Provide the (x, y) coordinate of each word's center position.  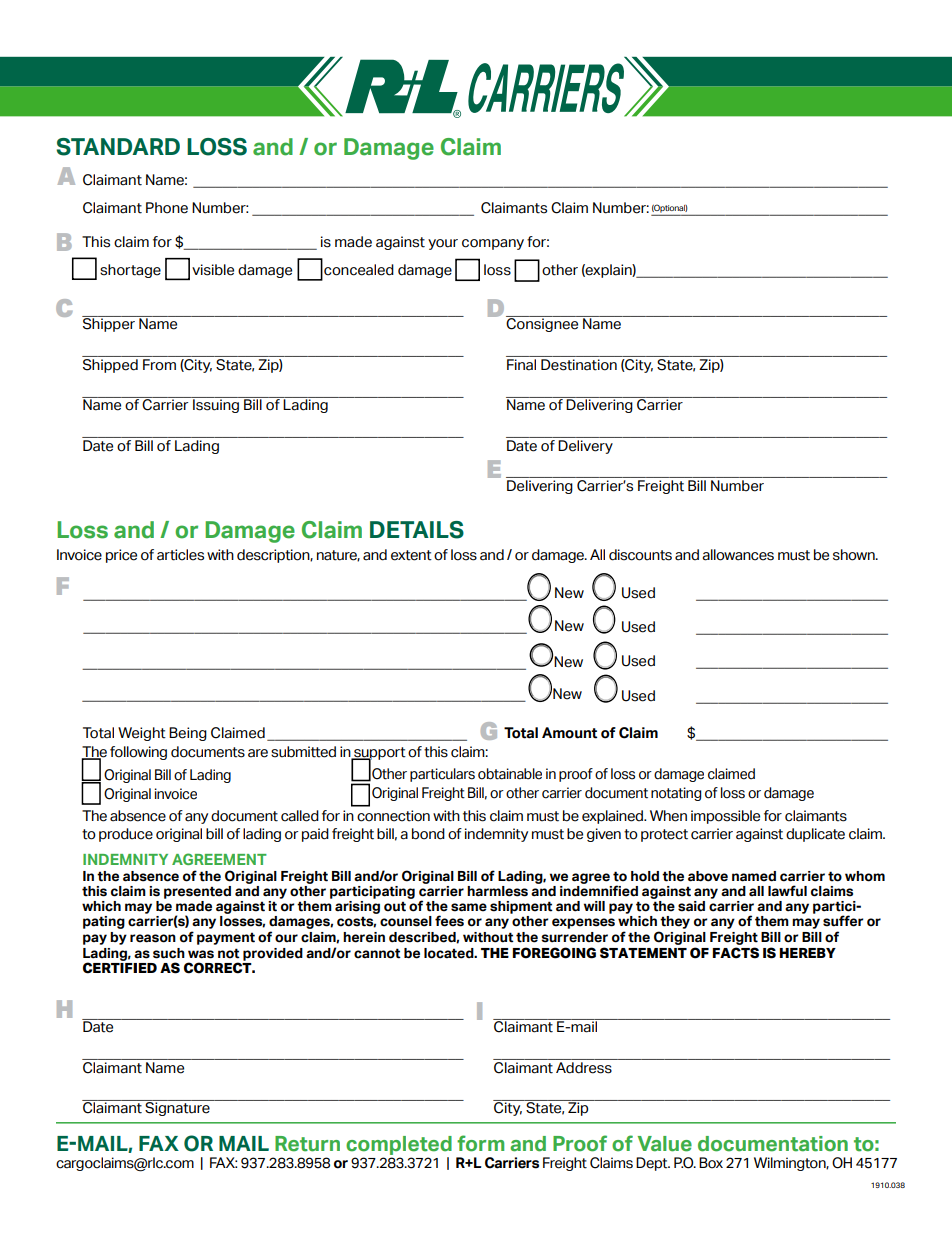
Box (711, 1163)
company (493, 244)
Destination (579, 365)
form (480, 1143)
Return (307, 1144)
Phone (167, 208)
